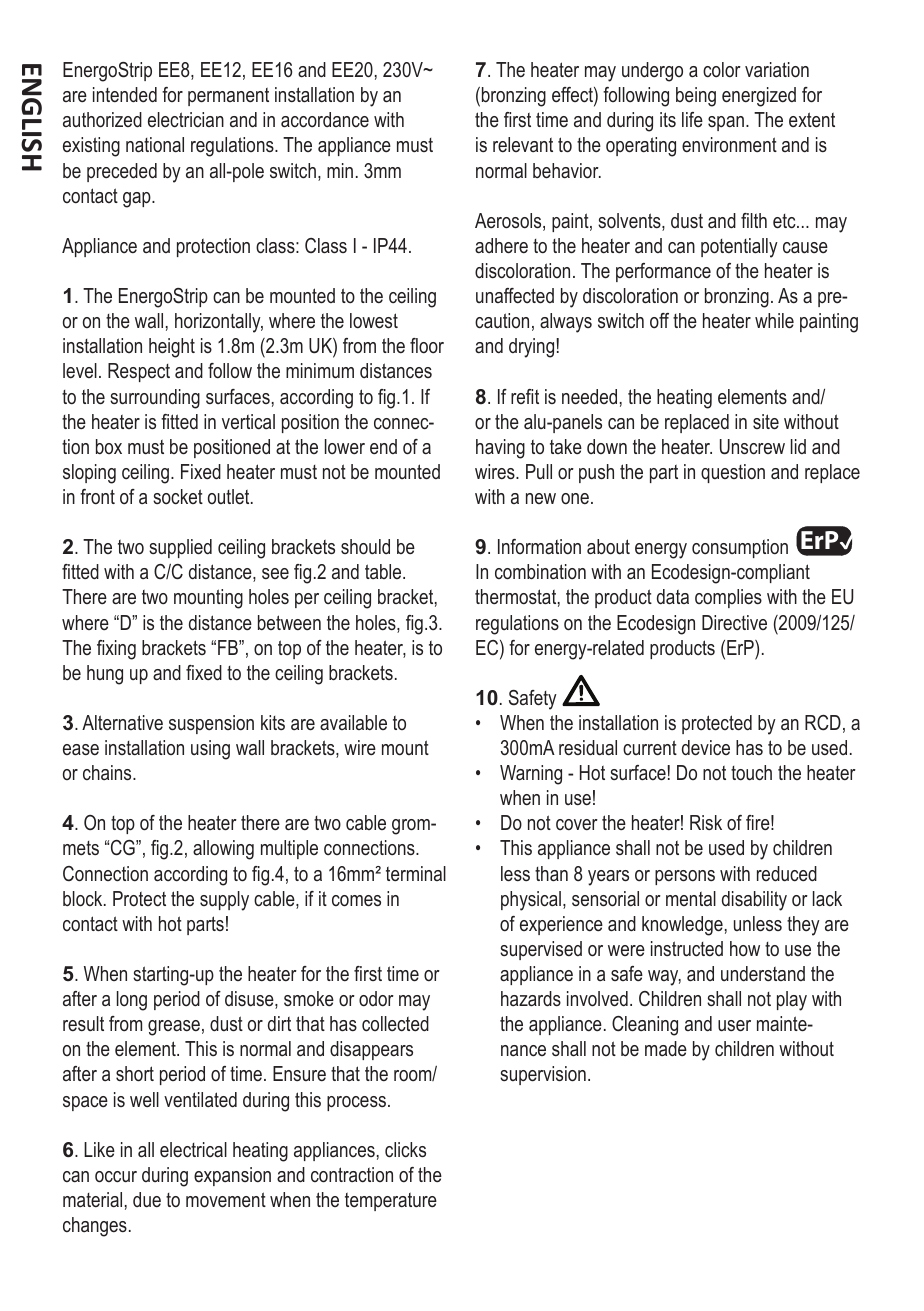 This screenshot has width=924, height=1311. What do you see at coordinates (523, 144) in the screenshot?
I see `relevant` at bounding box center [523, 144].
